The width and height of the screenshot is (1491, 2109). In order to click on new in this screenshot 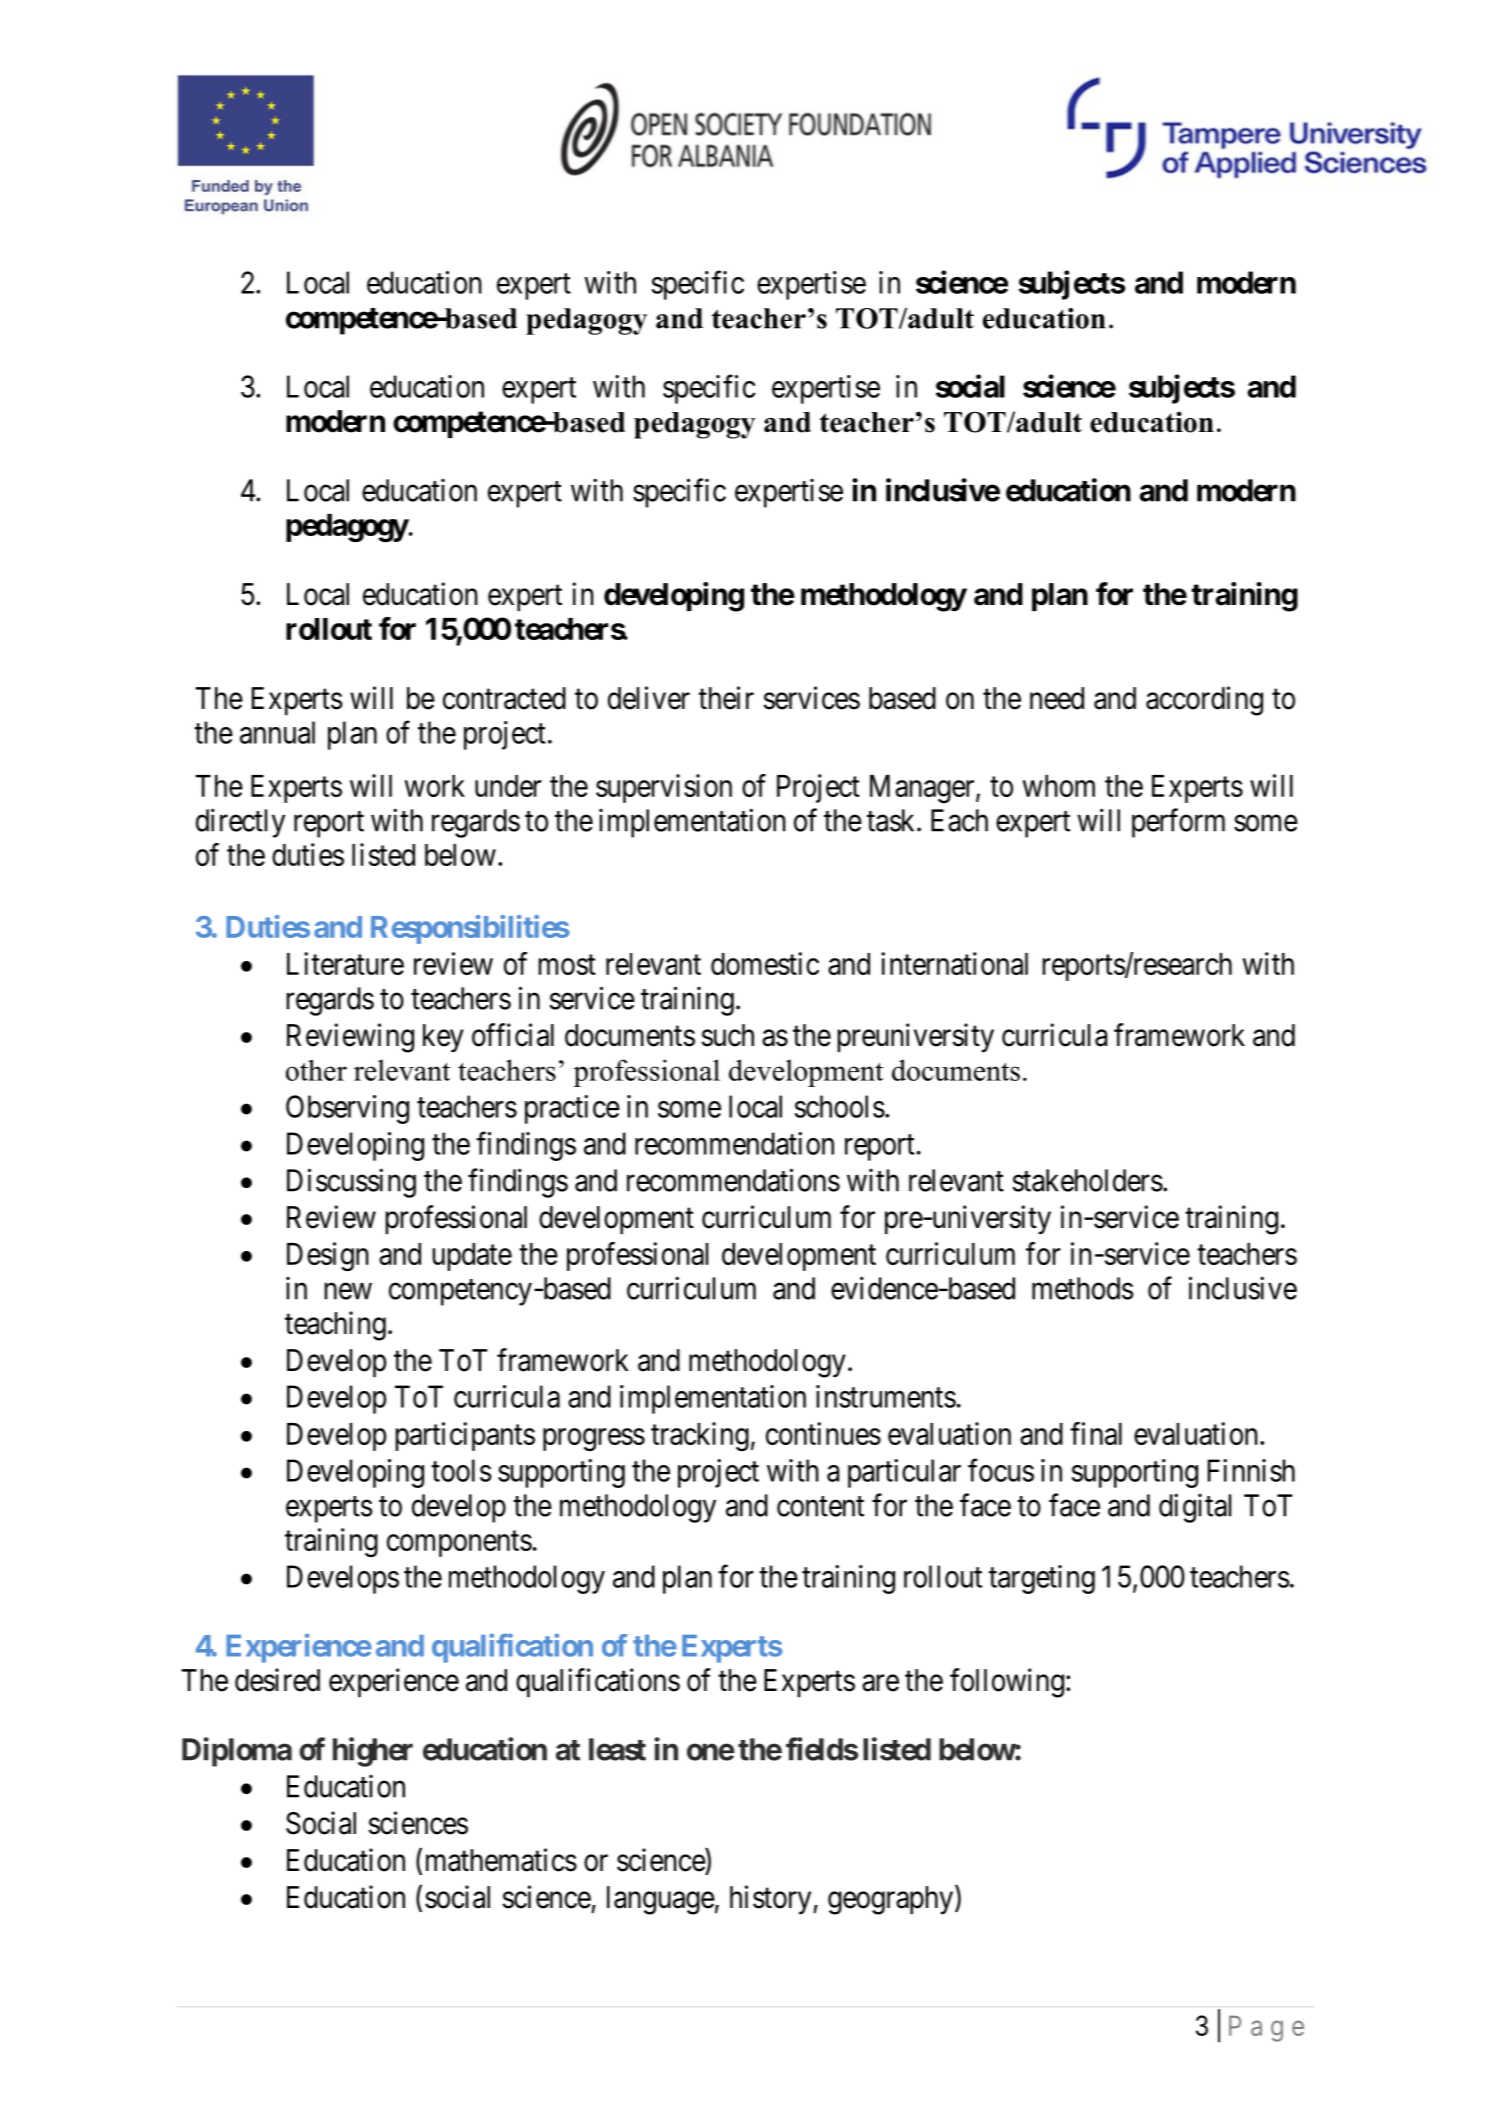, I will do `click(348, 1291)`.
